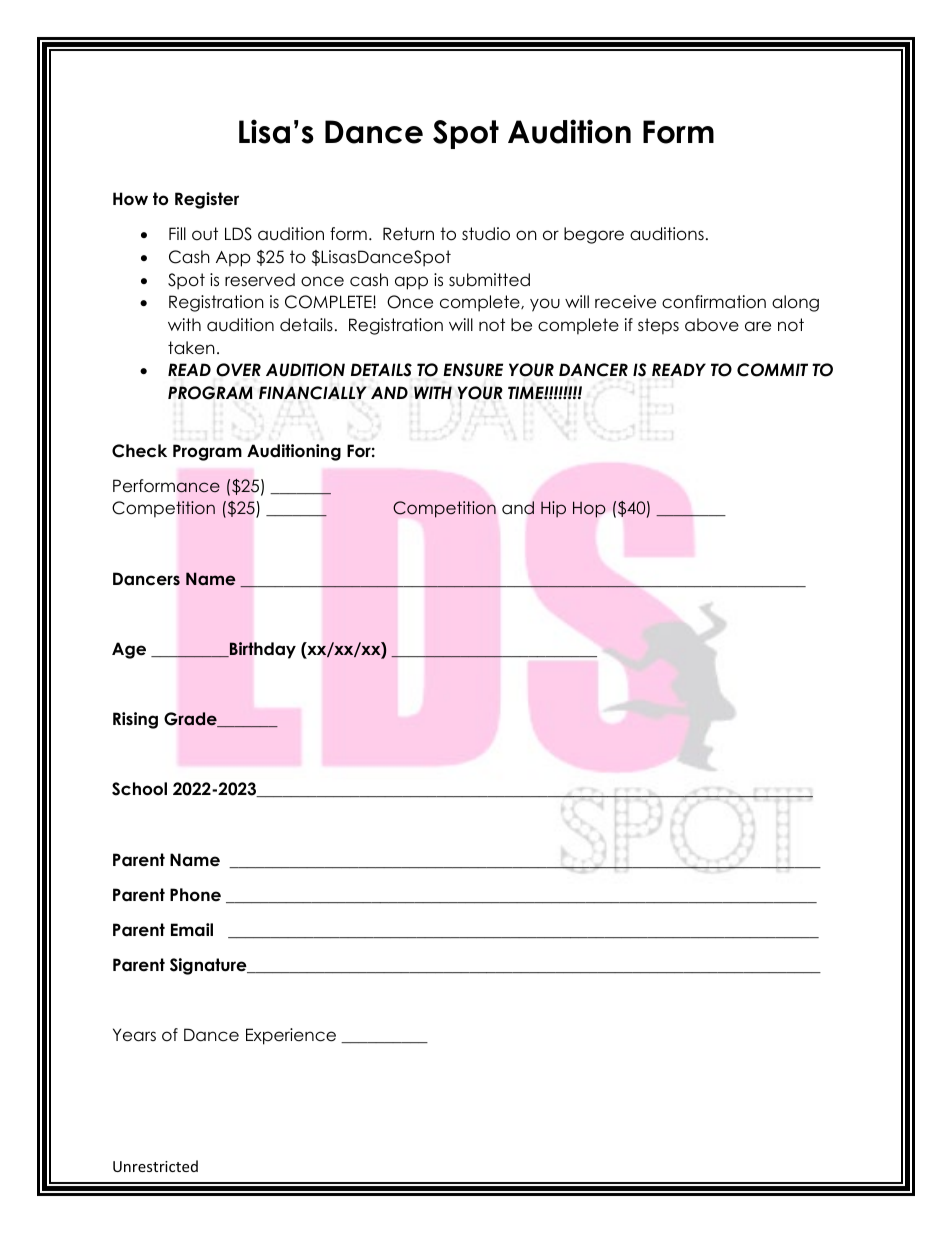  Describe the element at coordinates (139, 451) in the screenshot. I see `Check` at that location.
